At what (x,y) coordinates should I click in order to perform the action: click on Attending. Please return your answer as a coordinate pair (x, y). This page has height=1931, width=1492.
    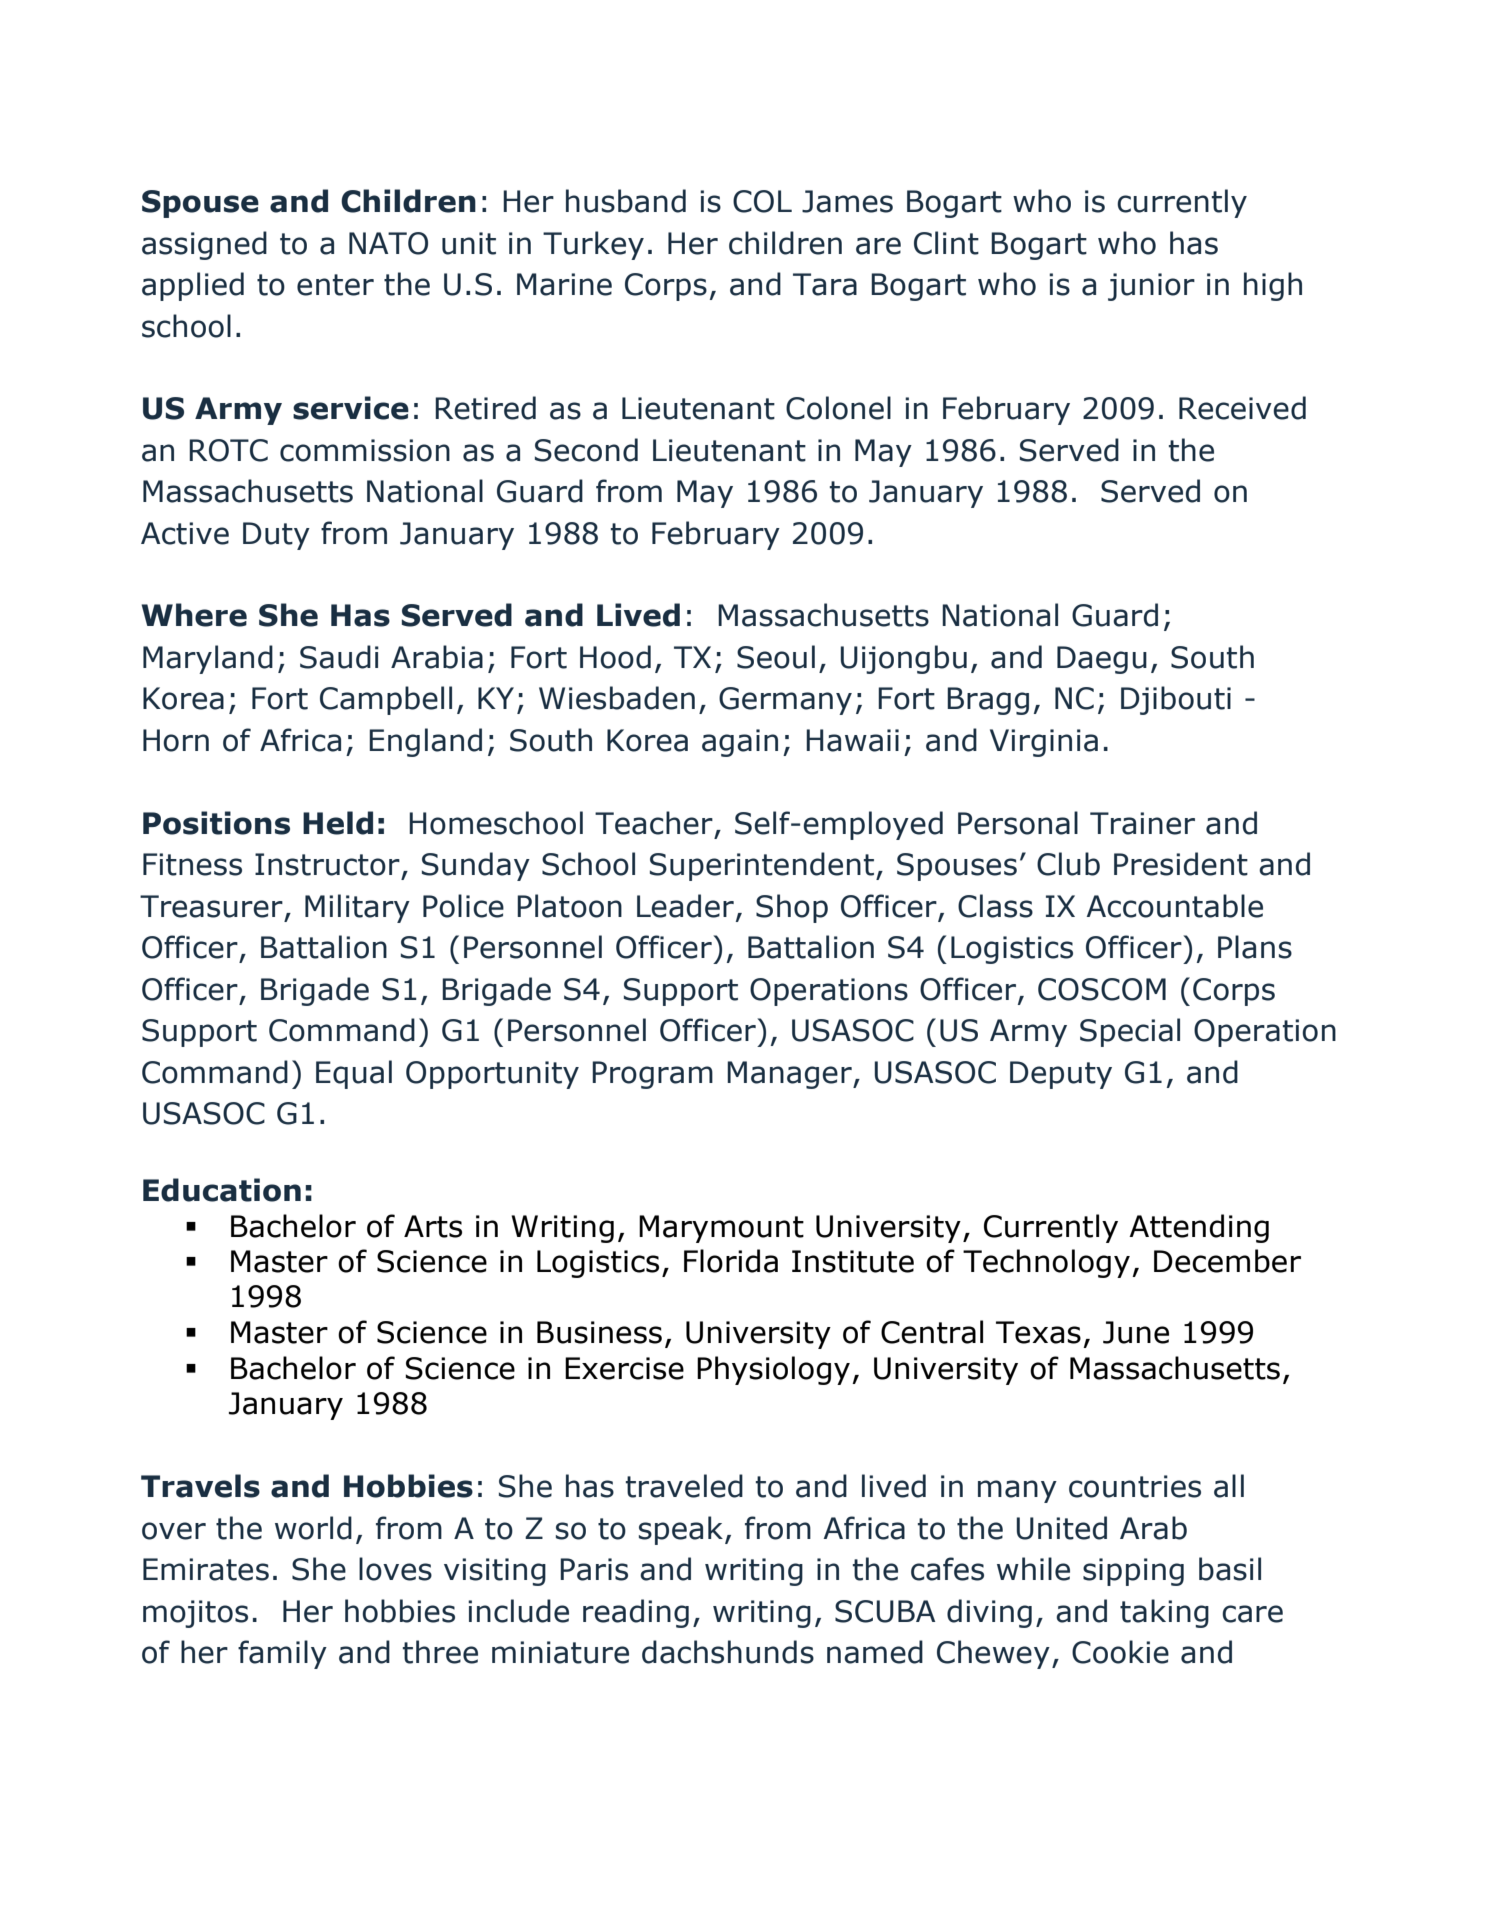
    Looking at the image, I should click on (1199, 1228).
